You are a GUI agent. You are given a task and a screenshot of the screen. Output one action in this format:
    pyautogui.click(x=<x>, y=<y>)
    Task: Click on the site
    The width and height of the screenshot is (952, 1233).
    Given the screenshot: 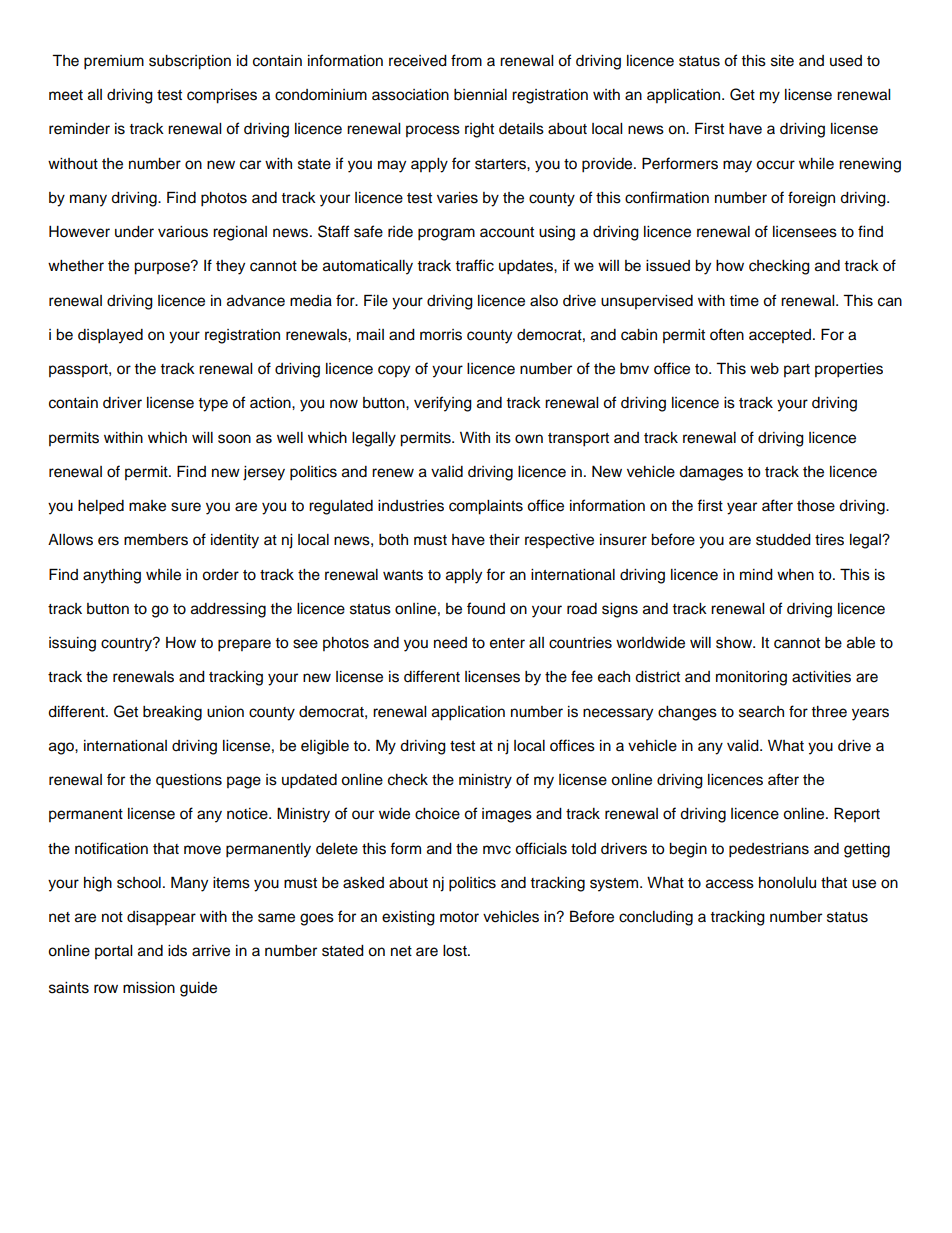 What is the action you would take?
    pyautogui.click(x=782, y=61)
